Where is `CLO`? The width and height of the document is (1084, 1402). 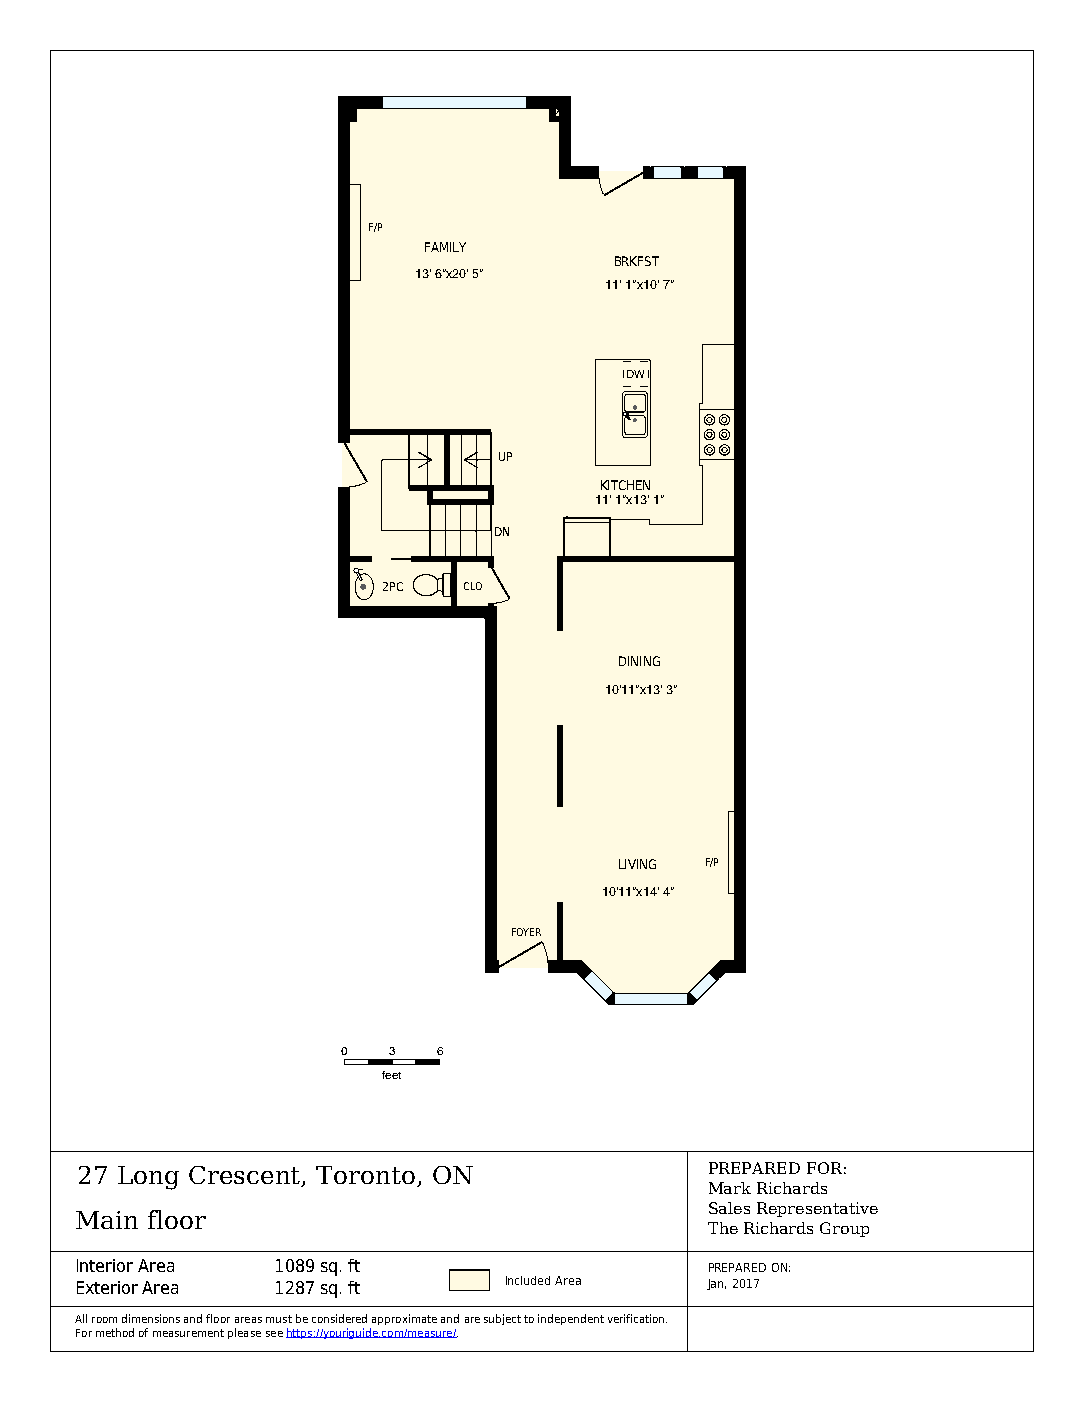
CLO is located at coordinates (473, 586).
